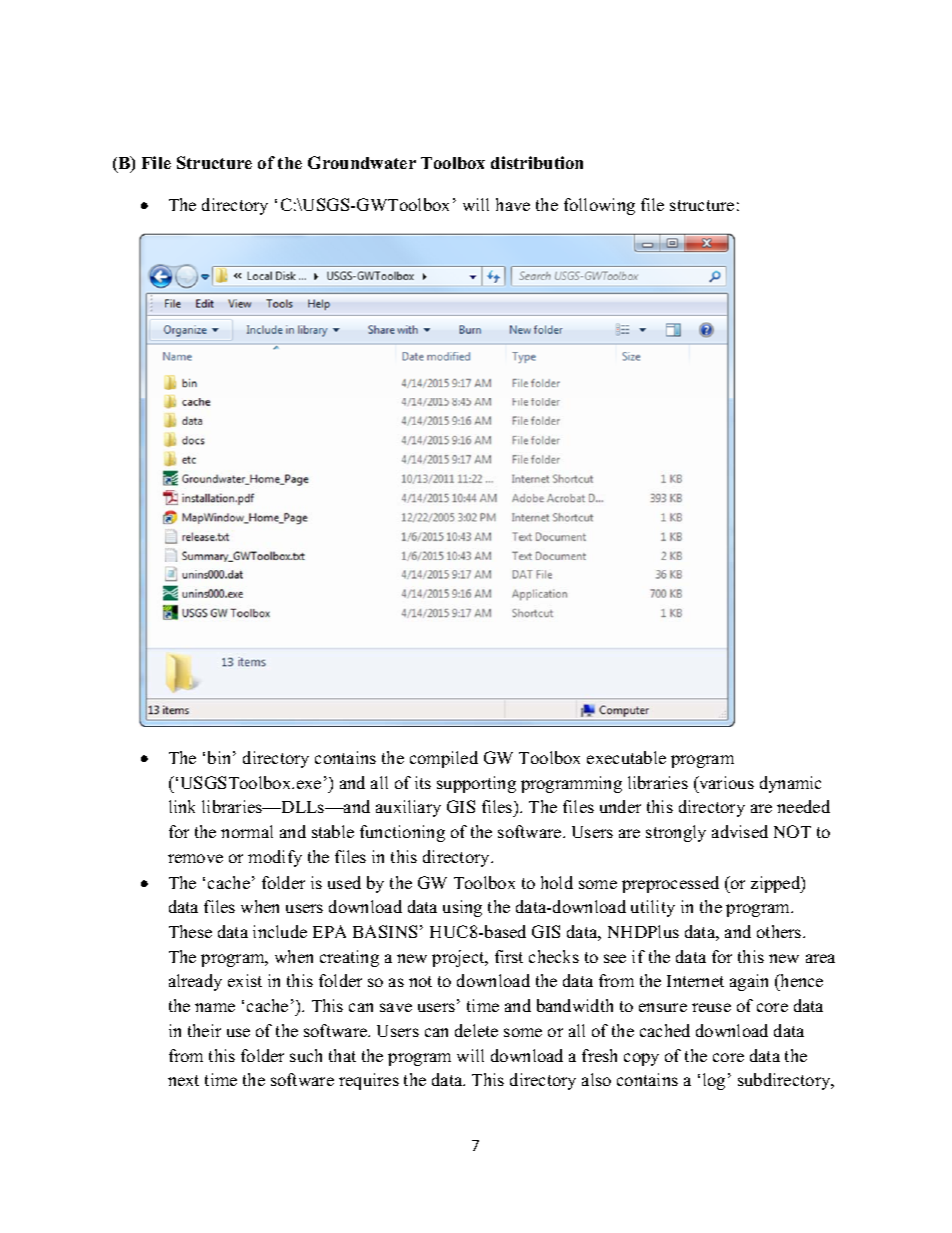 This screenshot has width=952, height=1233. I want to click on such, so click(306, 1055).
